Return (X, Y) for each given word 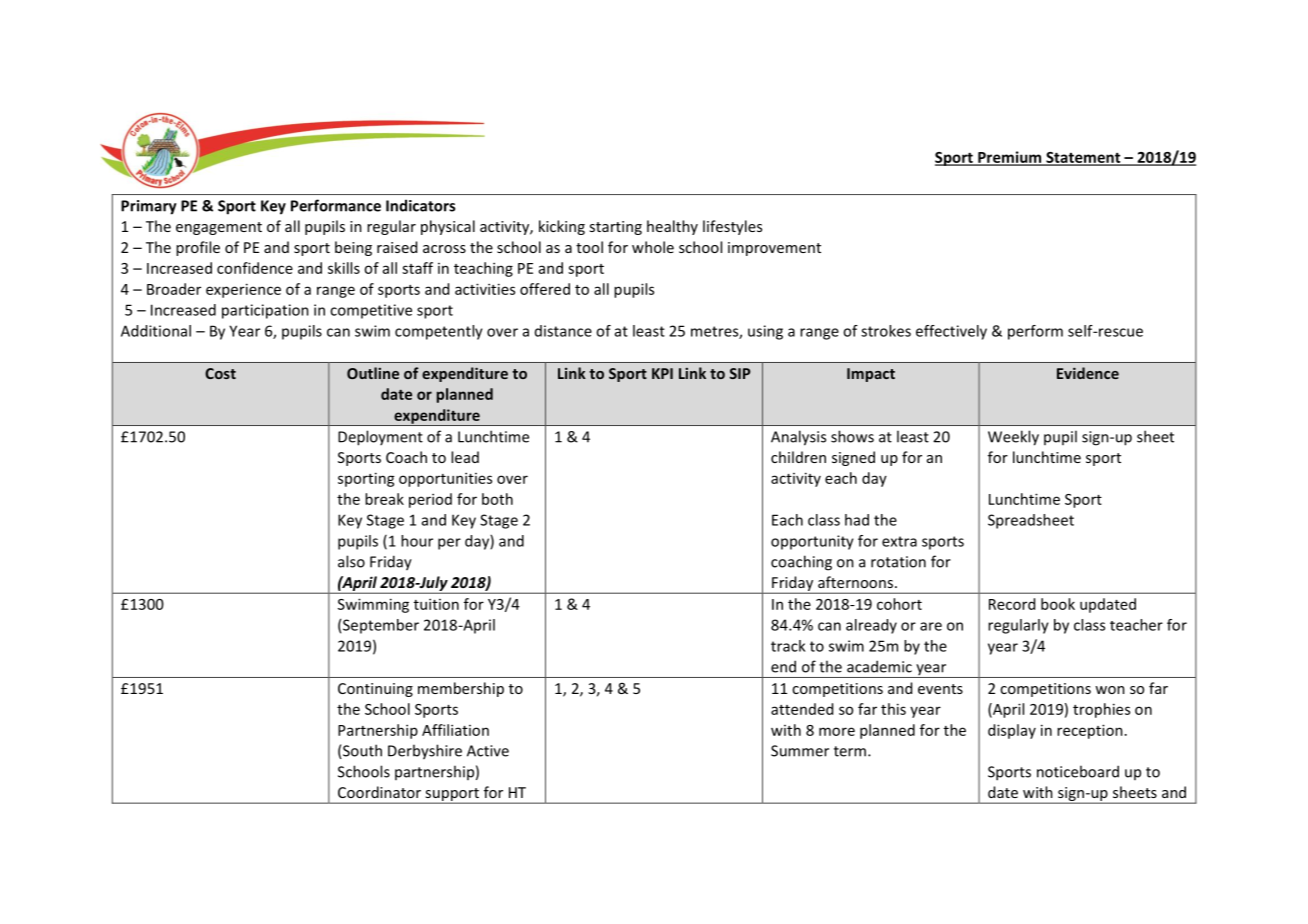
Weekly (1013, 438)
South (361, 751)
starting (615, 228)
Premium (1010, 158)
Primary (149, 207)
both (497, 499)
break (384, 499)
